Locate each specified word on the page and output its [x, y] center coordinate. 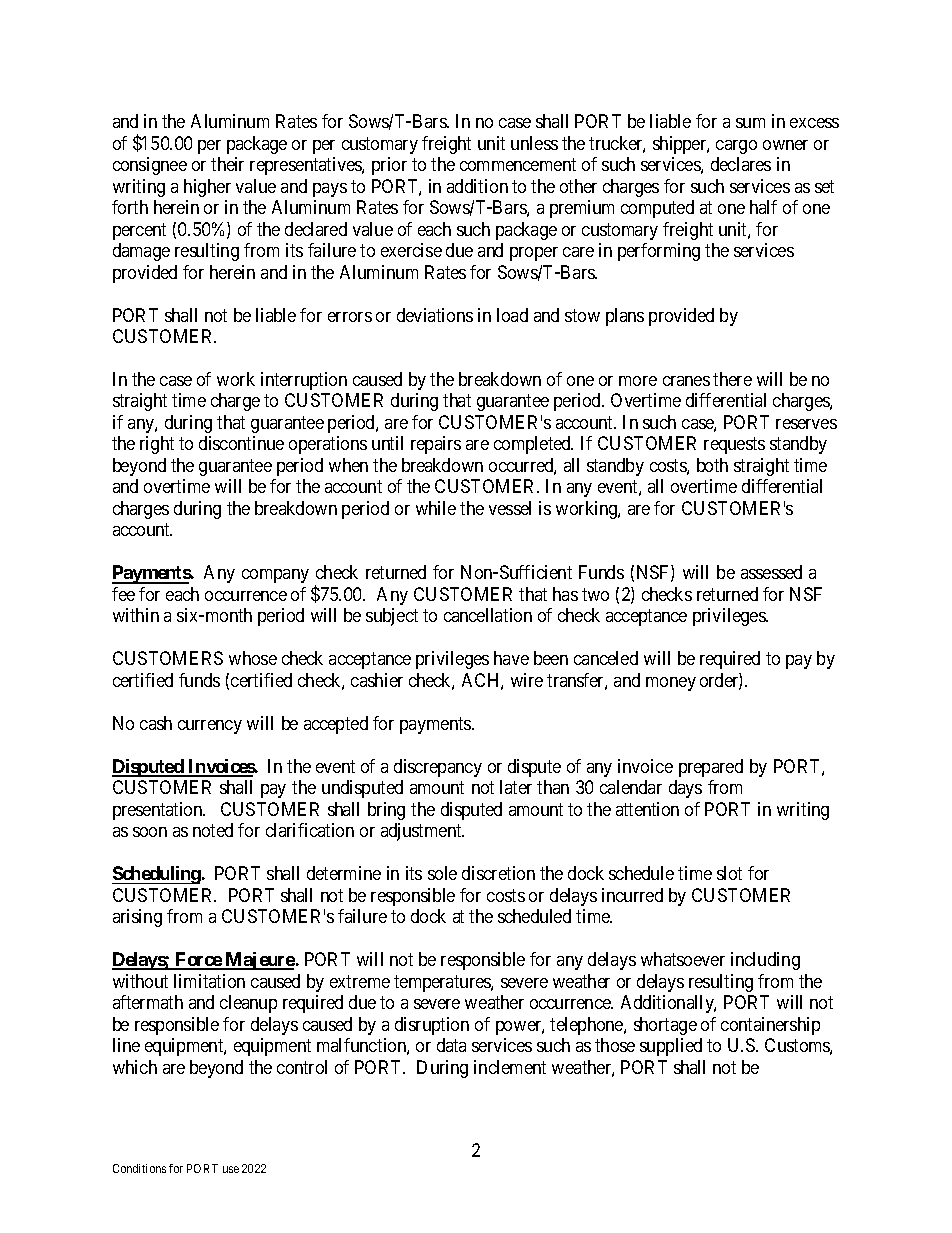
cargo [736, 147]
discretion [498, 873]
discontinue [241, 443]
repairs [436, 445]
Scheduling [156, 875]
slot [729, 873]
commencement [518, 165]
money [671, 684]
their [227, 164]
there [732, 379]
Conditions [139, 1168]
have [511, 658]
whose [253, 658]
